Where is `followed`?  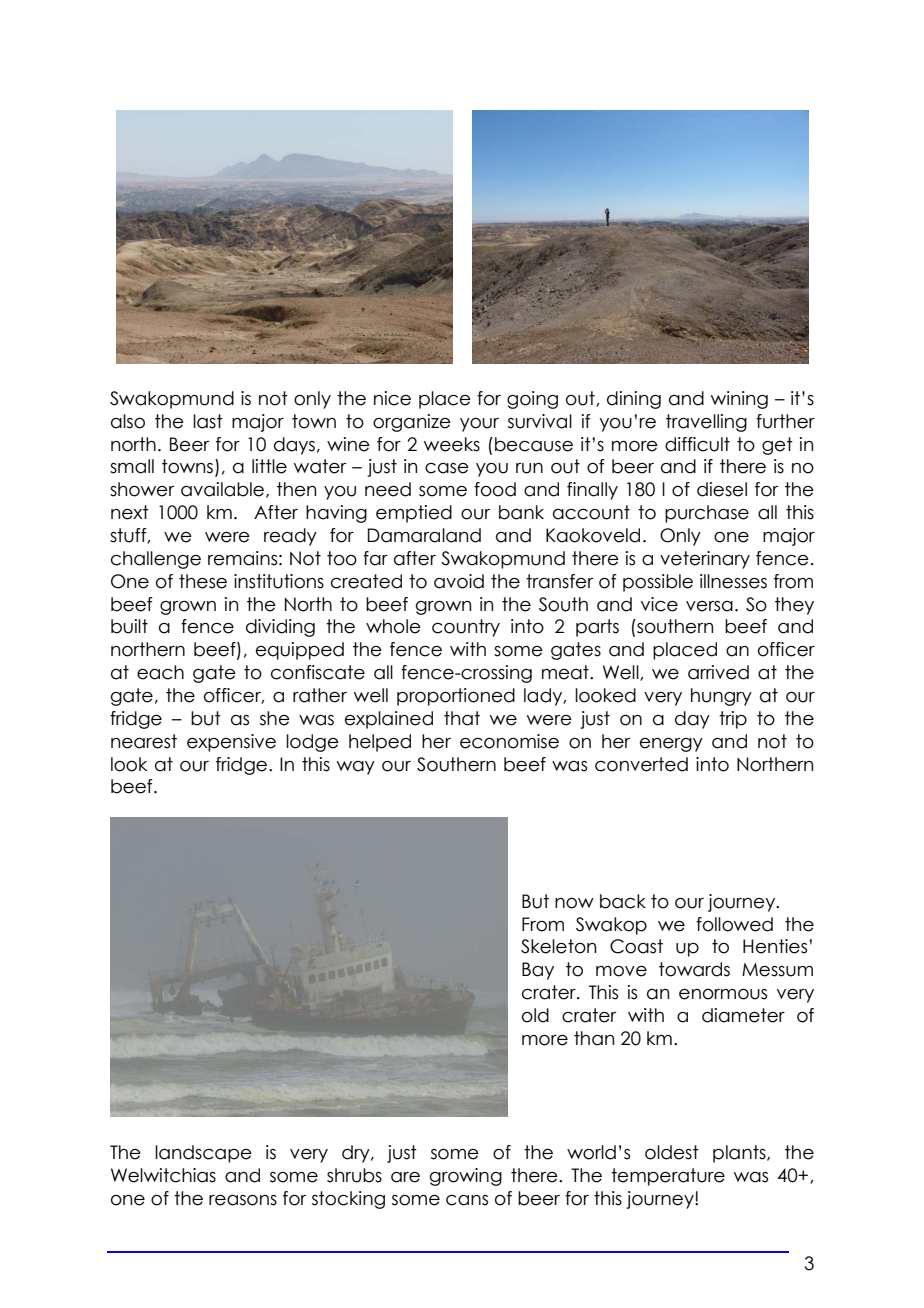 followed is located at coordinates (734, 924).
